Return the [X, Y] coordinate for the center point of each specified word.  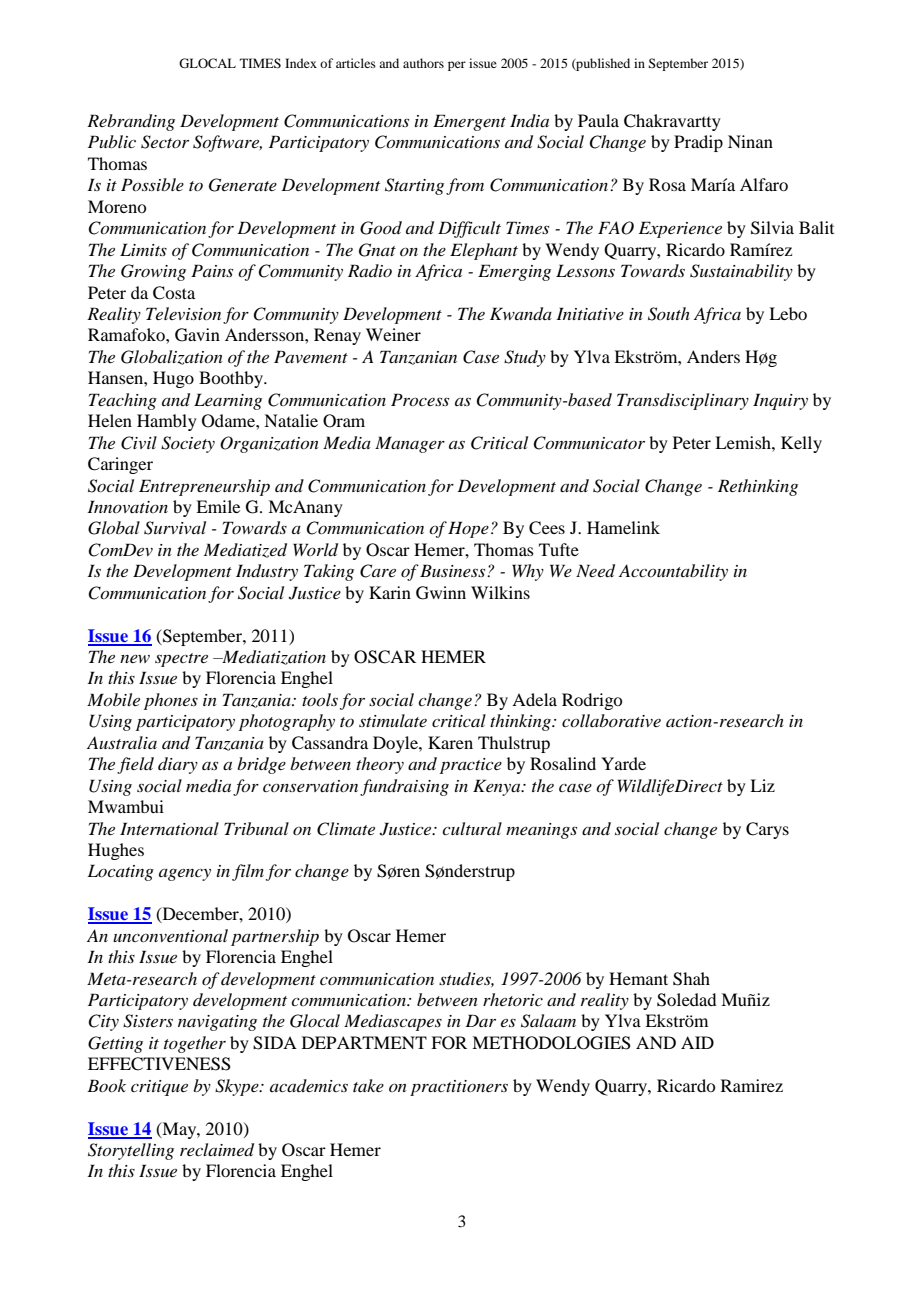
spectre [181, 660]
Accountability [673, 572]
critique [159, 1088]
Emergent [469, 122]
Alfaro [764, 184]
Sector [165, 142]
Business [454, 570]
